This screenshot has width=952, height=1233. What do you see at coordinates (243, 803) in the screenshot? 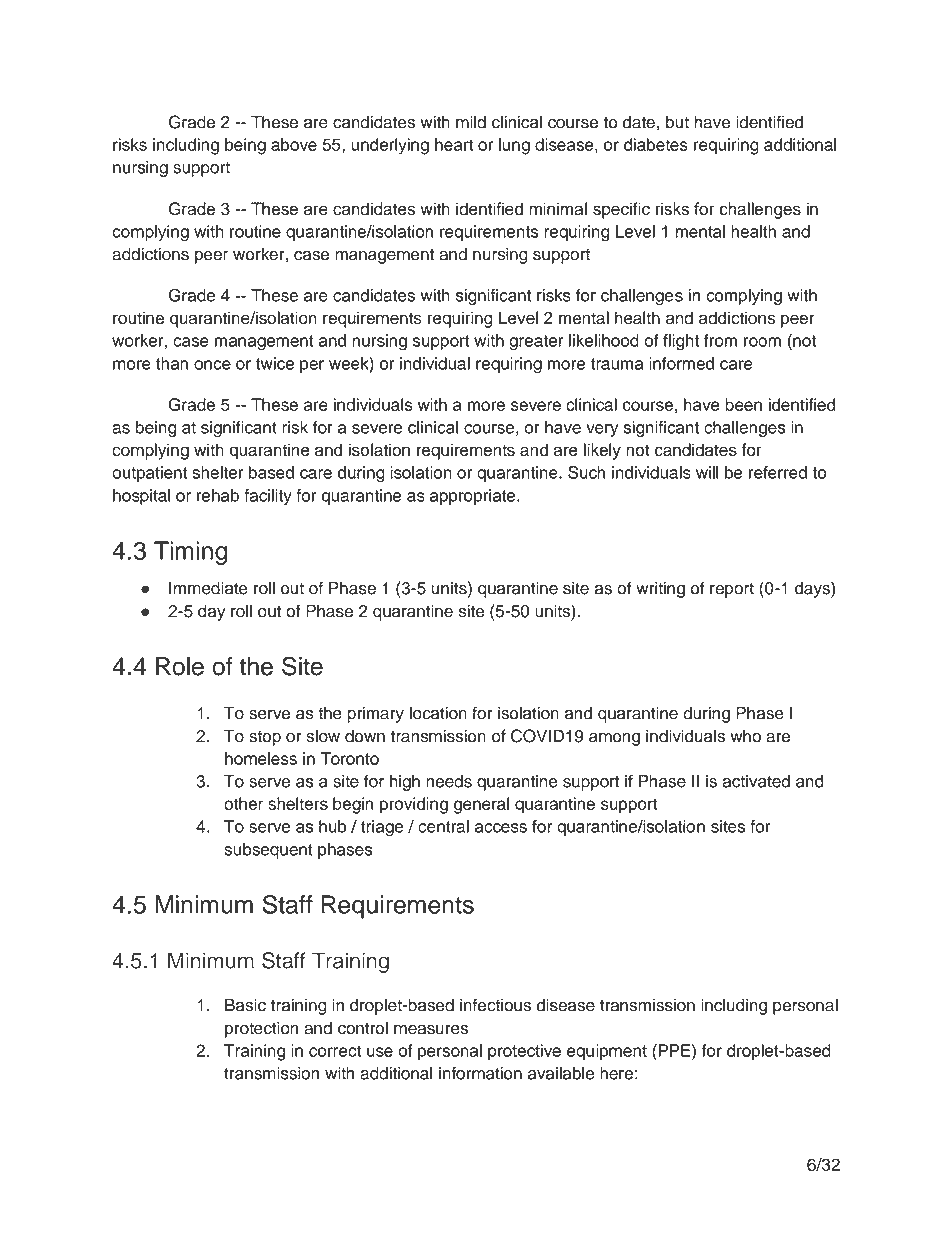
I see `other` at bounding box center [243, 803].
